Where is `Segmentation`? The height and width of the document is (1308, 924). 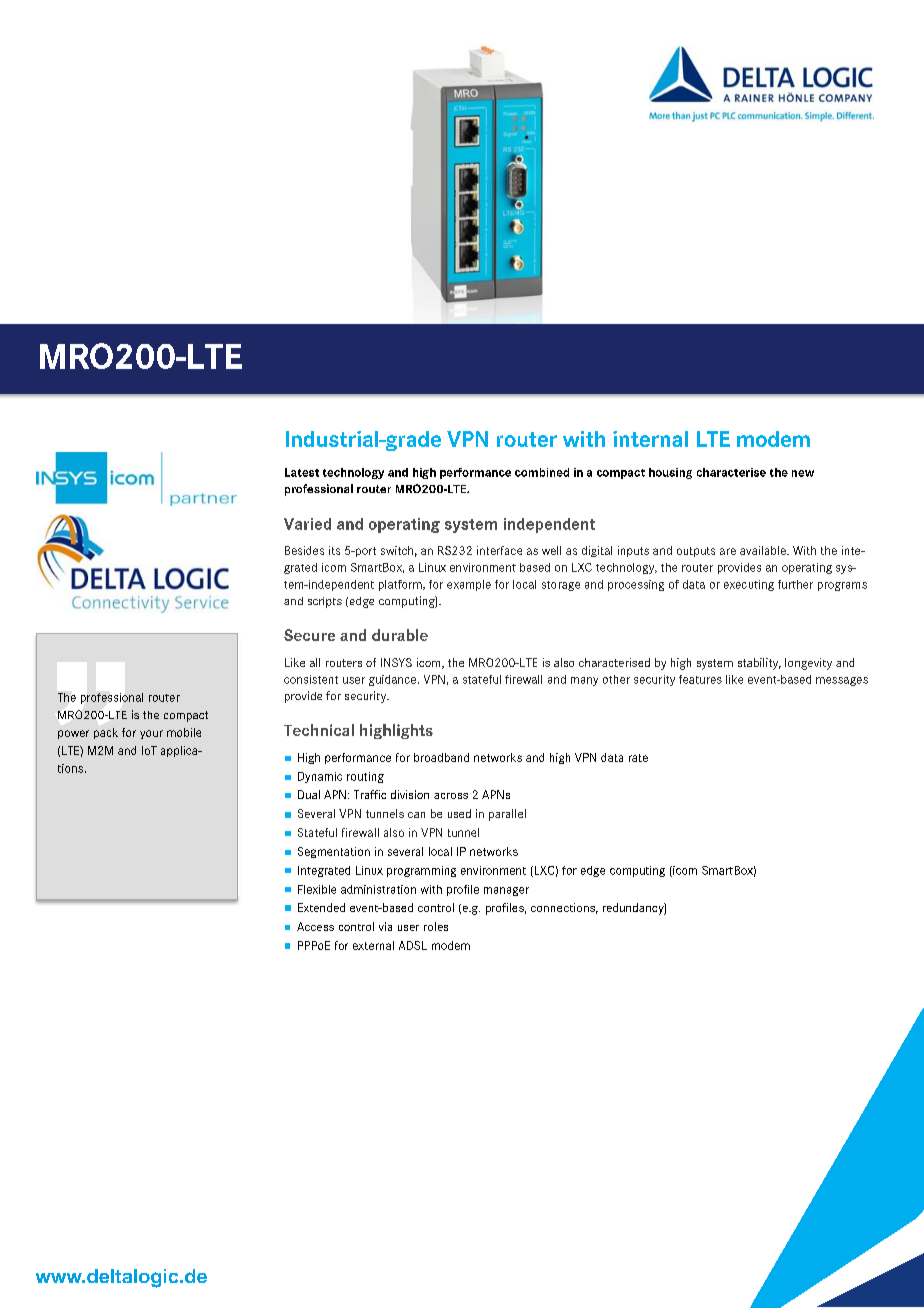 Segmentation is located at coordinates (334, 852).
